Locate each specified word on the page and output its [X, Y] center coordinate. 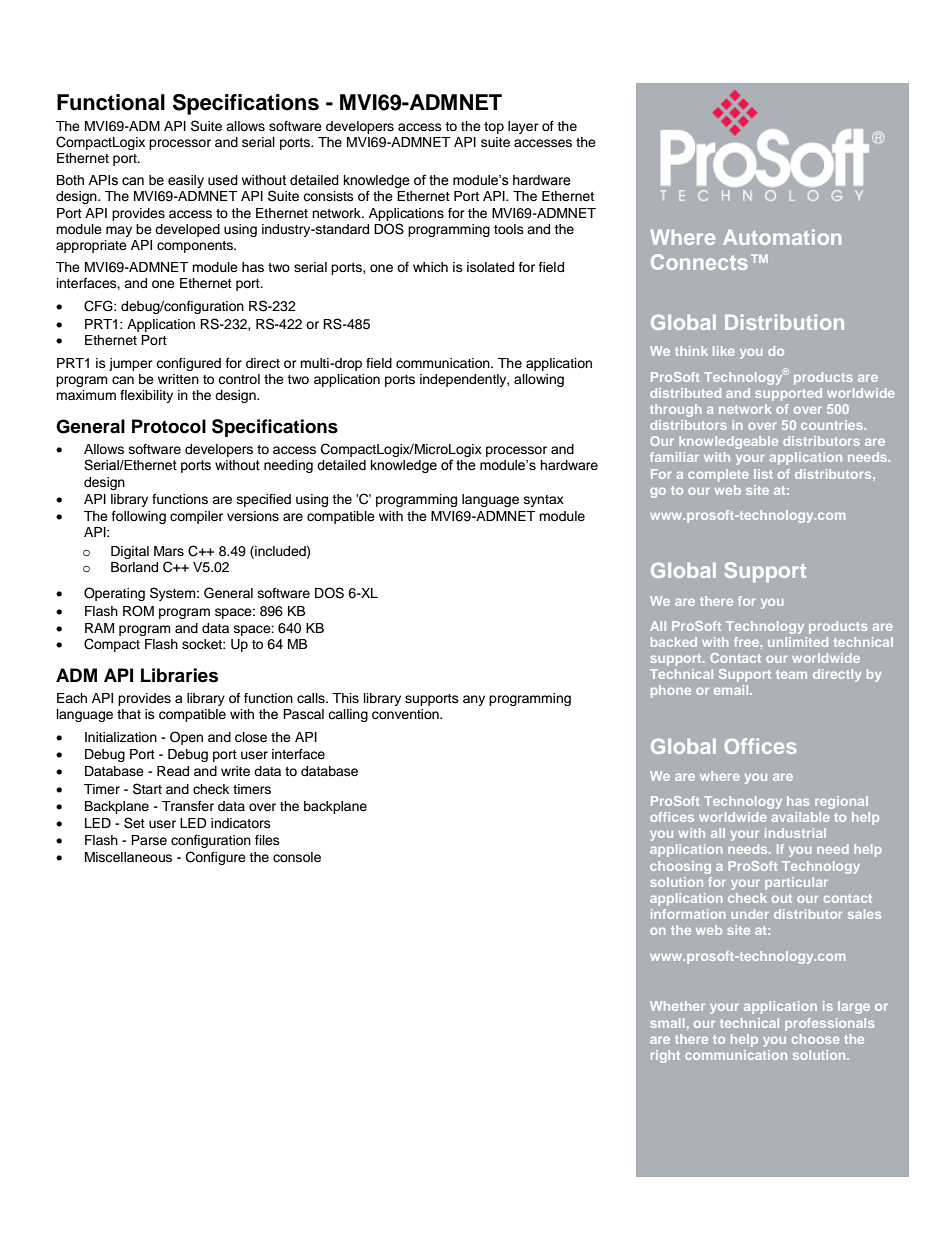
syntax [544, 501]
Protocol [169, 426]
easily [186, 181]
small [667, 1023]
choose [815, 1039]
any [474, 700]
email [732, 690]
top [494, 128]
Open [186, 738]
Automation [782, 237]
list [763, 474]
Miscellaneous [128, 857]
